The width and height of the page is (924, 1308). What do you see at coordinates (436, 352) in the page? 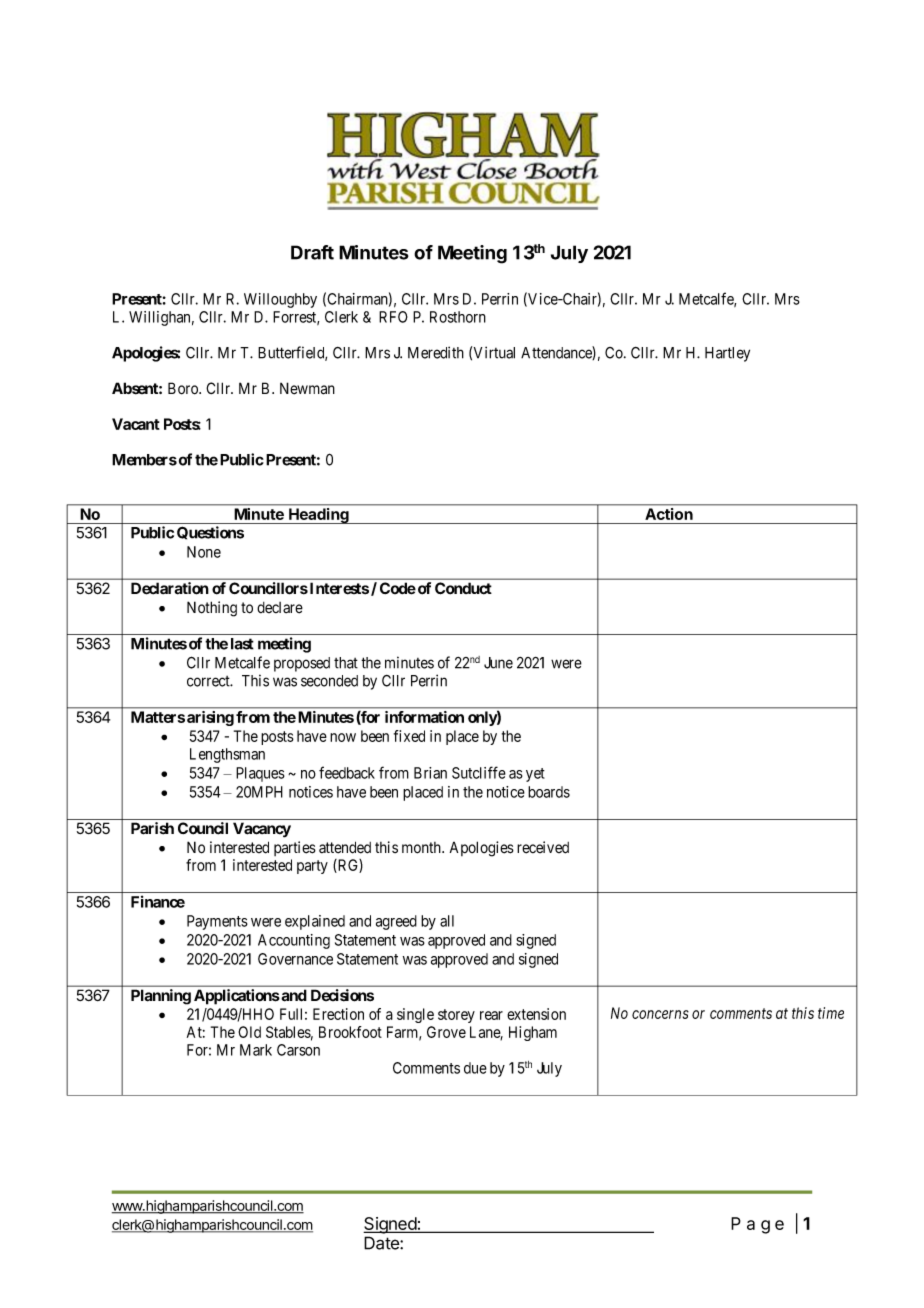
I see `Meredith` at bounding box center [436, 352].
